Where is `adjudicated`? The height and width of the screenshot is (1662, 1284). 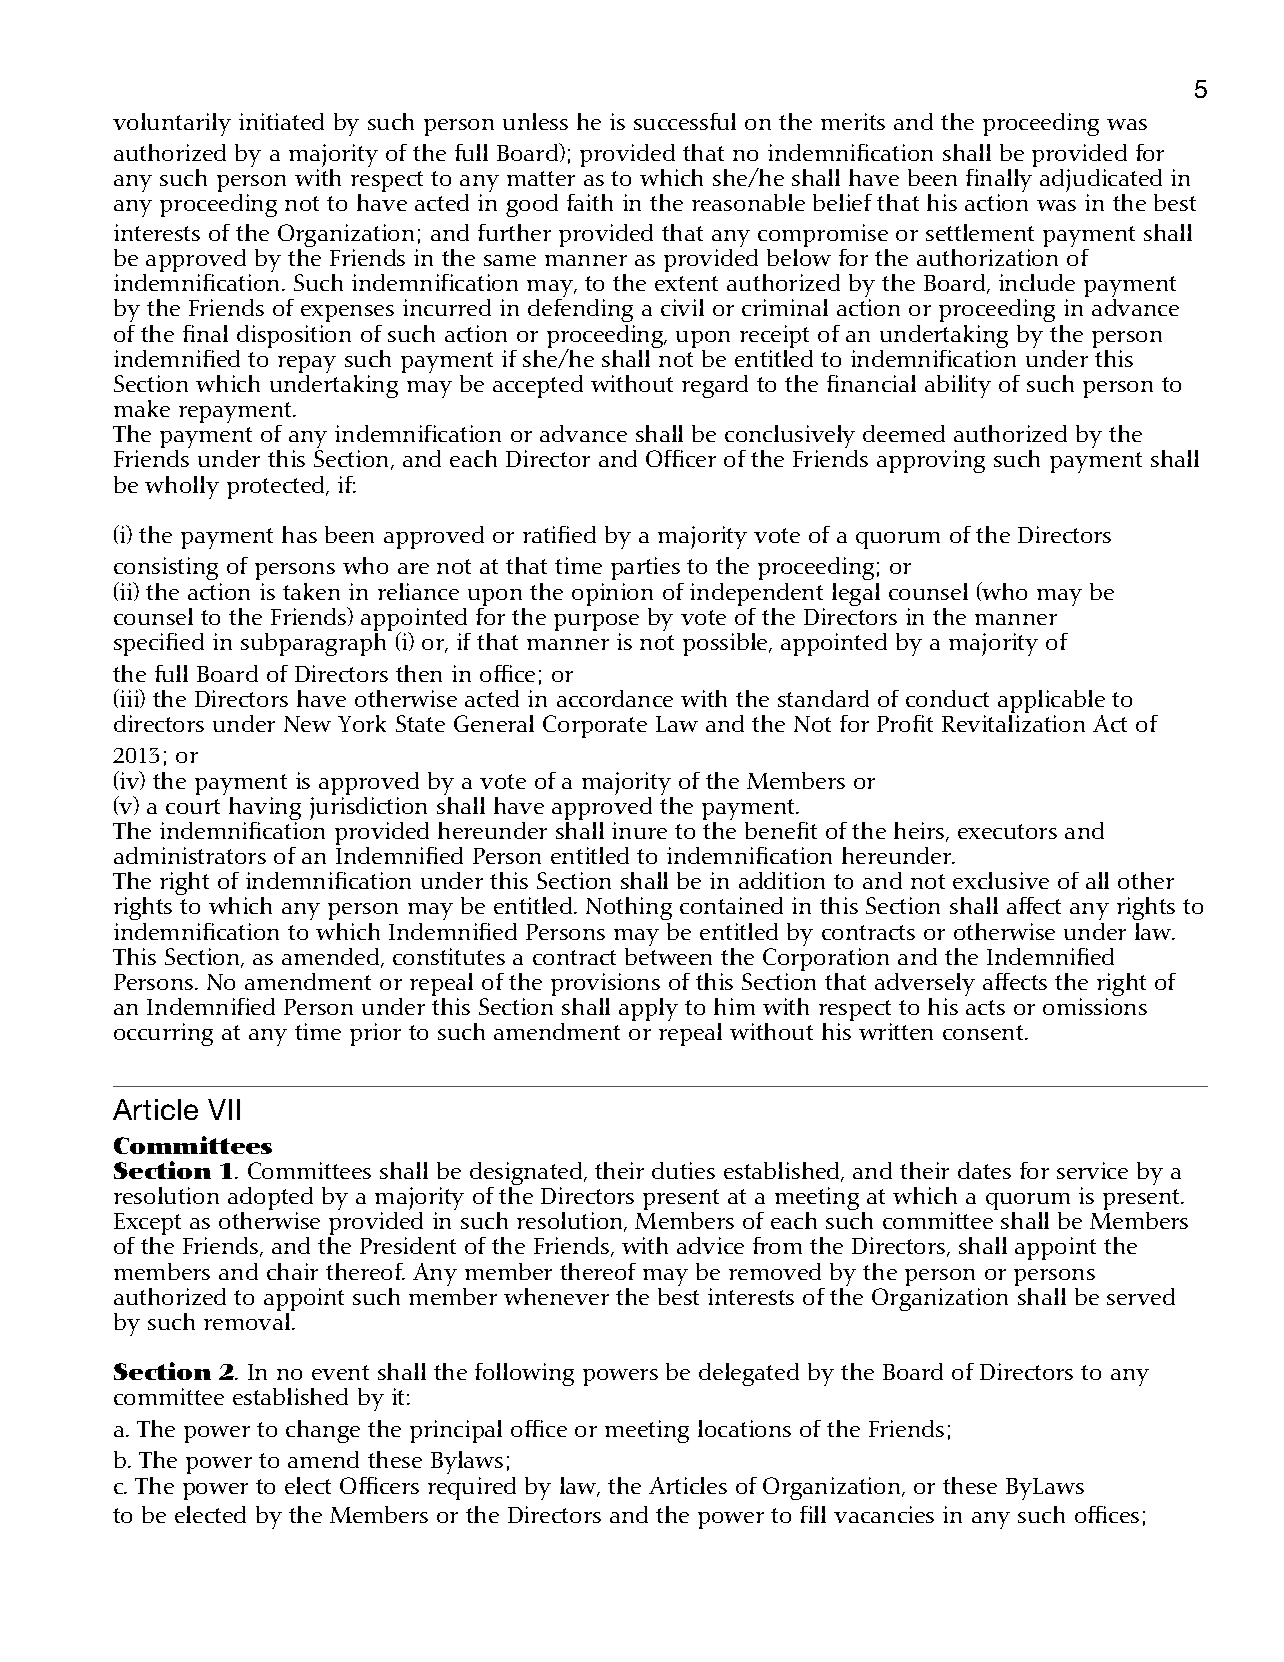
adjudicated is located at coordinates (1101, 182).
